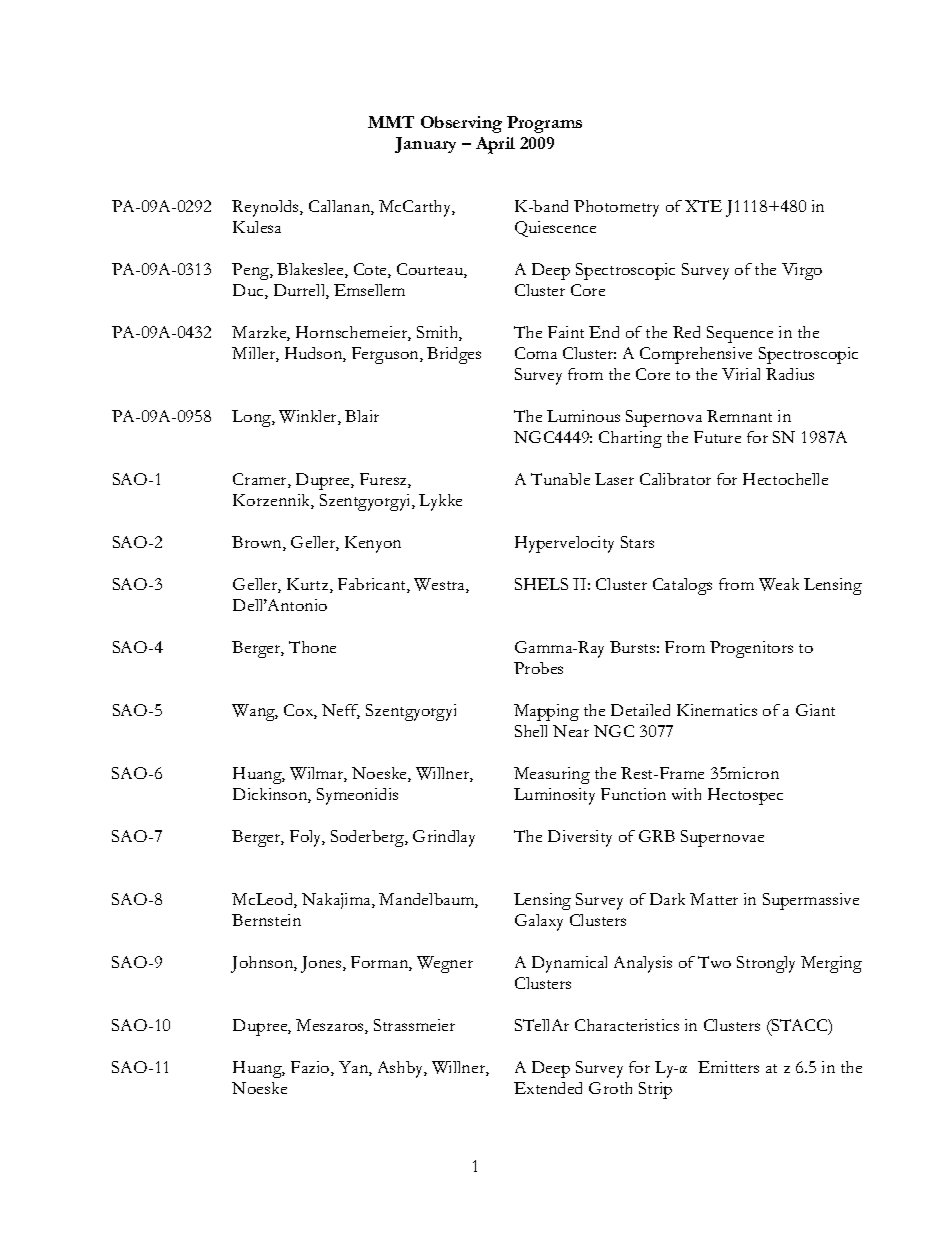 This page has height=1233, width=952. I want to click on Future, so click(717, 437).
